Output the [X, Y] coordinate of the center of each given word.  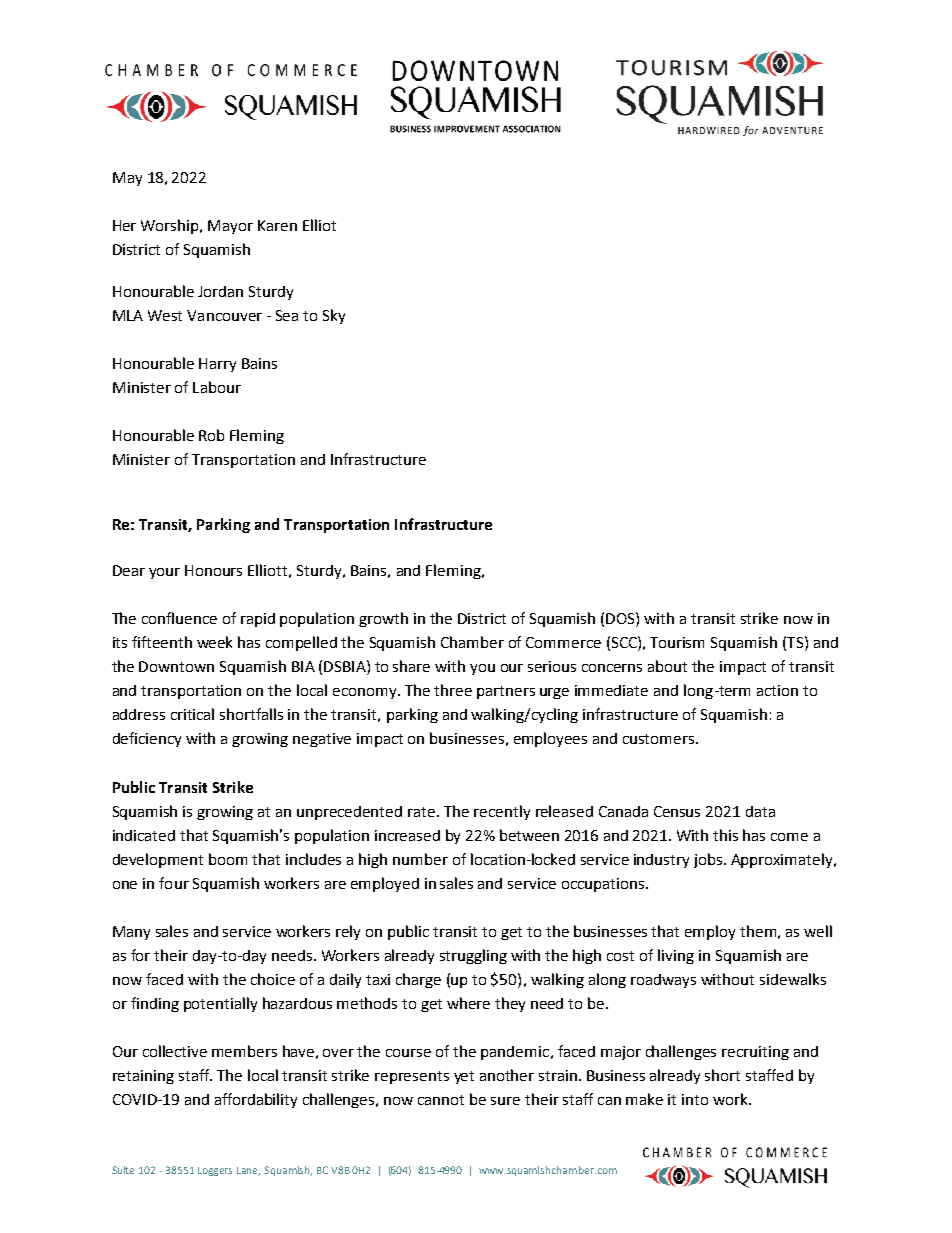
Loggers [215, 1171]
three [453, 690]
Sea [287, 315]
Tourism [677, 642]
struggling [473, 956]
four [174, 883]
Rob [211, 435]
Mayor [230, 227]
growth [383, 619]
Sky [334, 316]
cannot [441, 1100]
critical [192, 714]
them [758, 931]
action [777, 690]
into [695, 1099]
